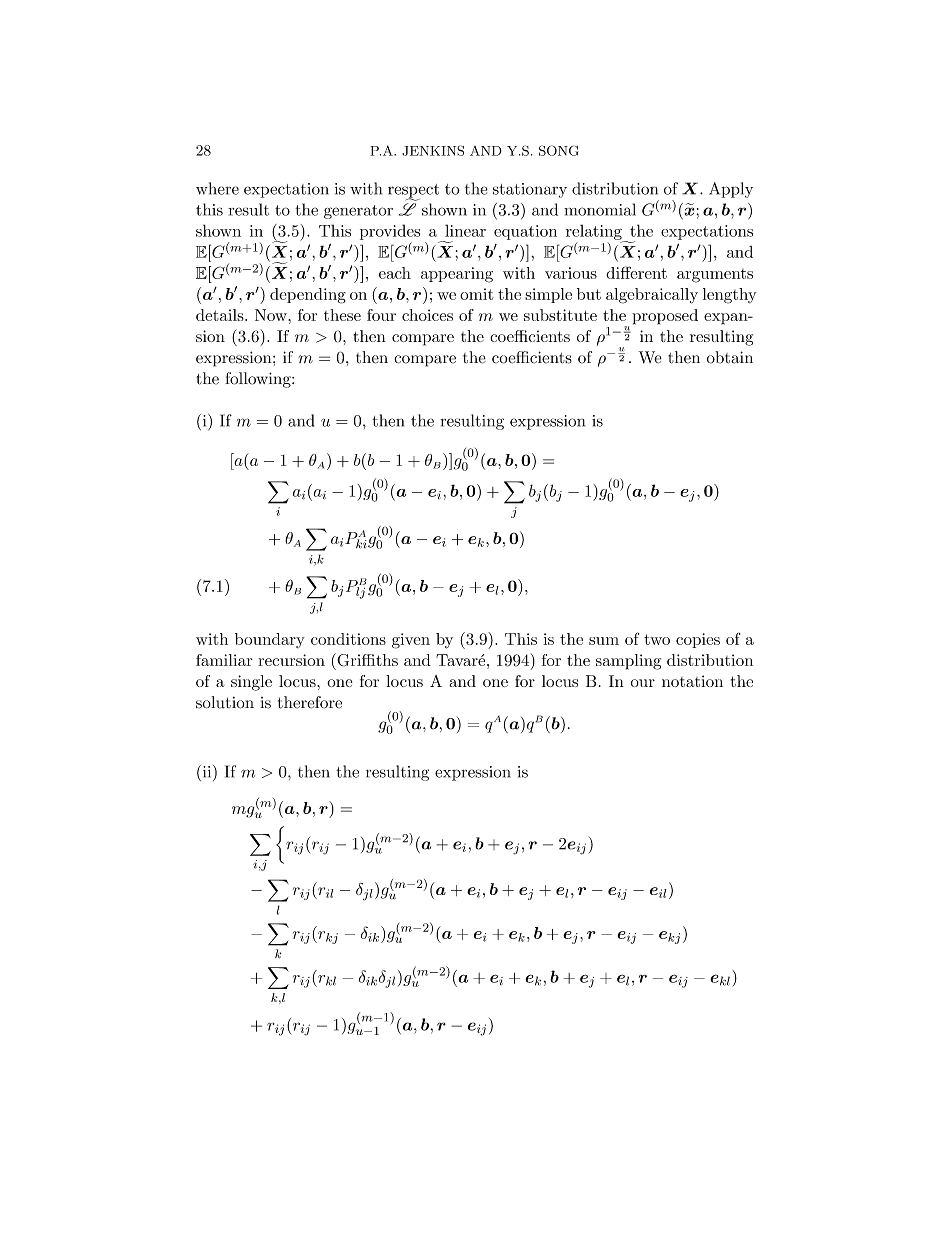 The height and width of the screenshot is (1233, 952). Describe the element at coordinates (270, 640) in the screenshot. I see `boundary` at that location.
